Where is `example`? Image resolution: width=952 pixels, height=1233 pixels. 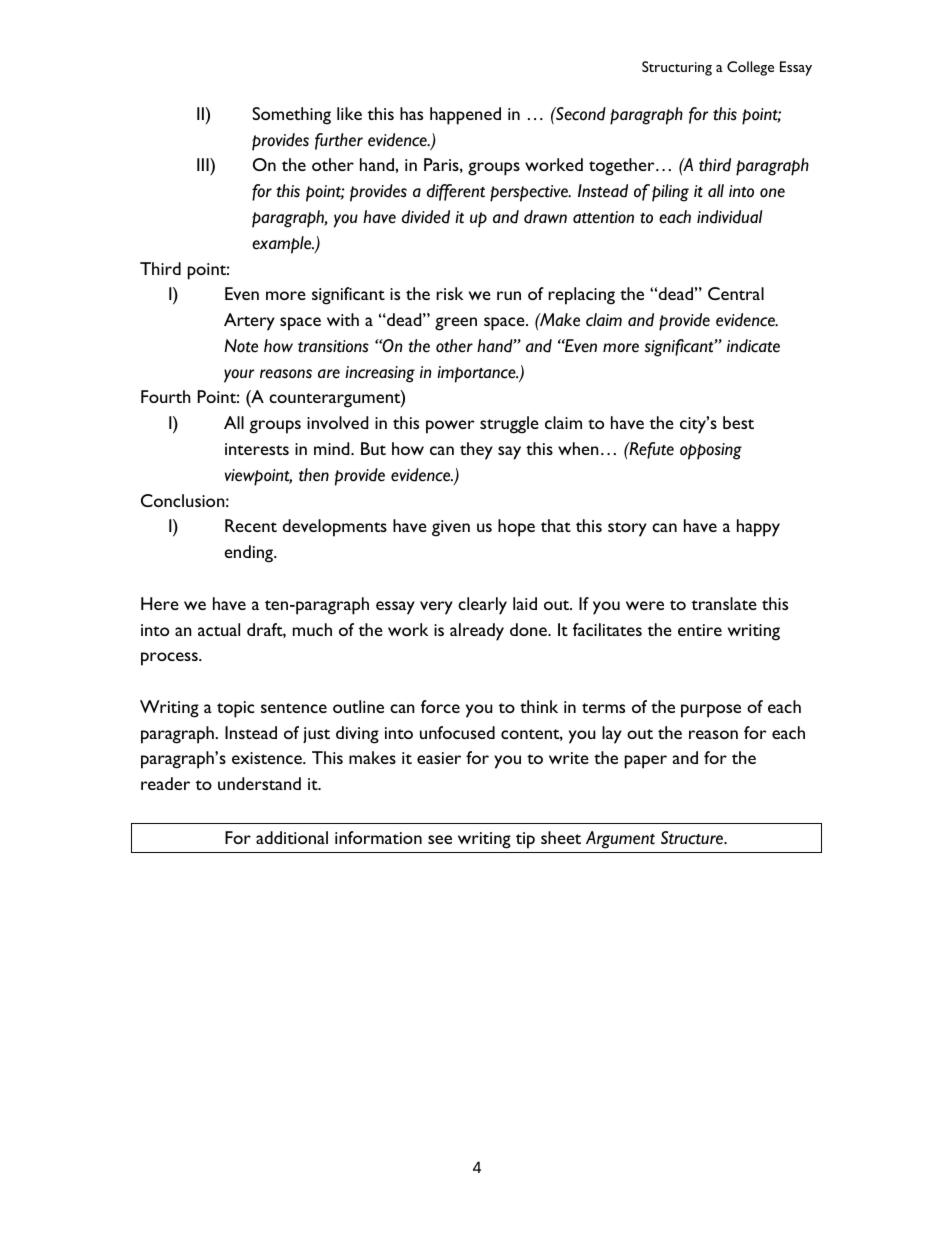
example is located at coordinates (283, 245).
